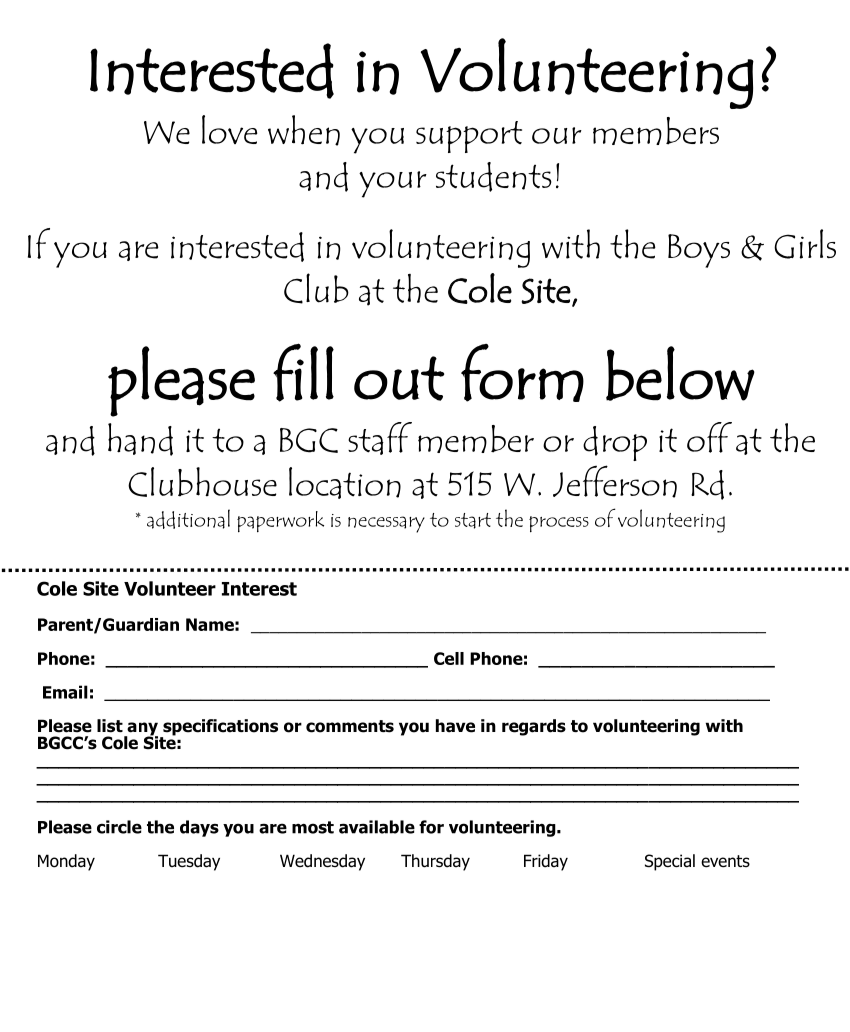 This image has width=850, height=1032. I want to click on support, so click(469, 137).
